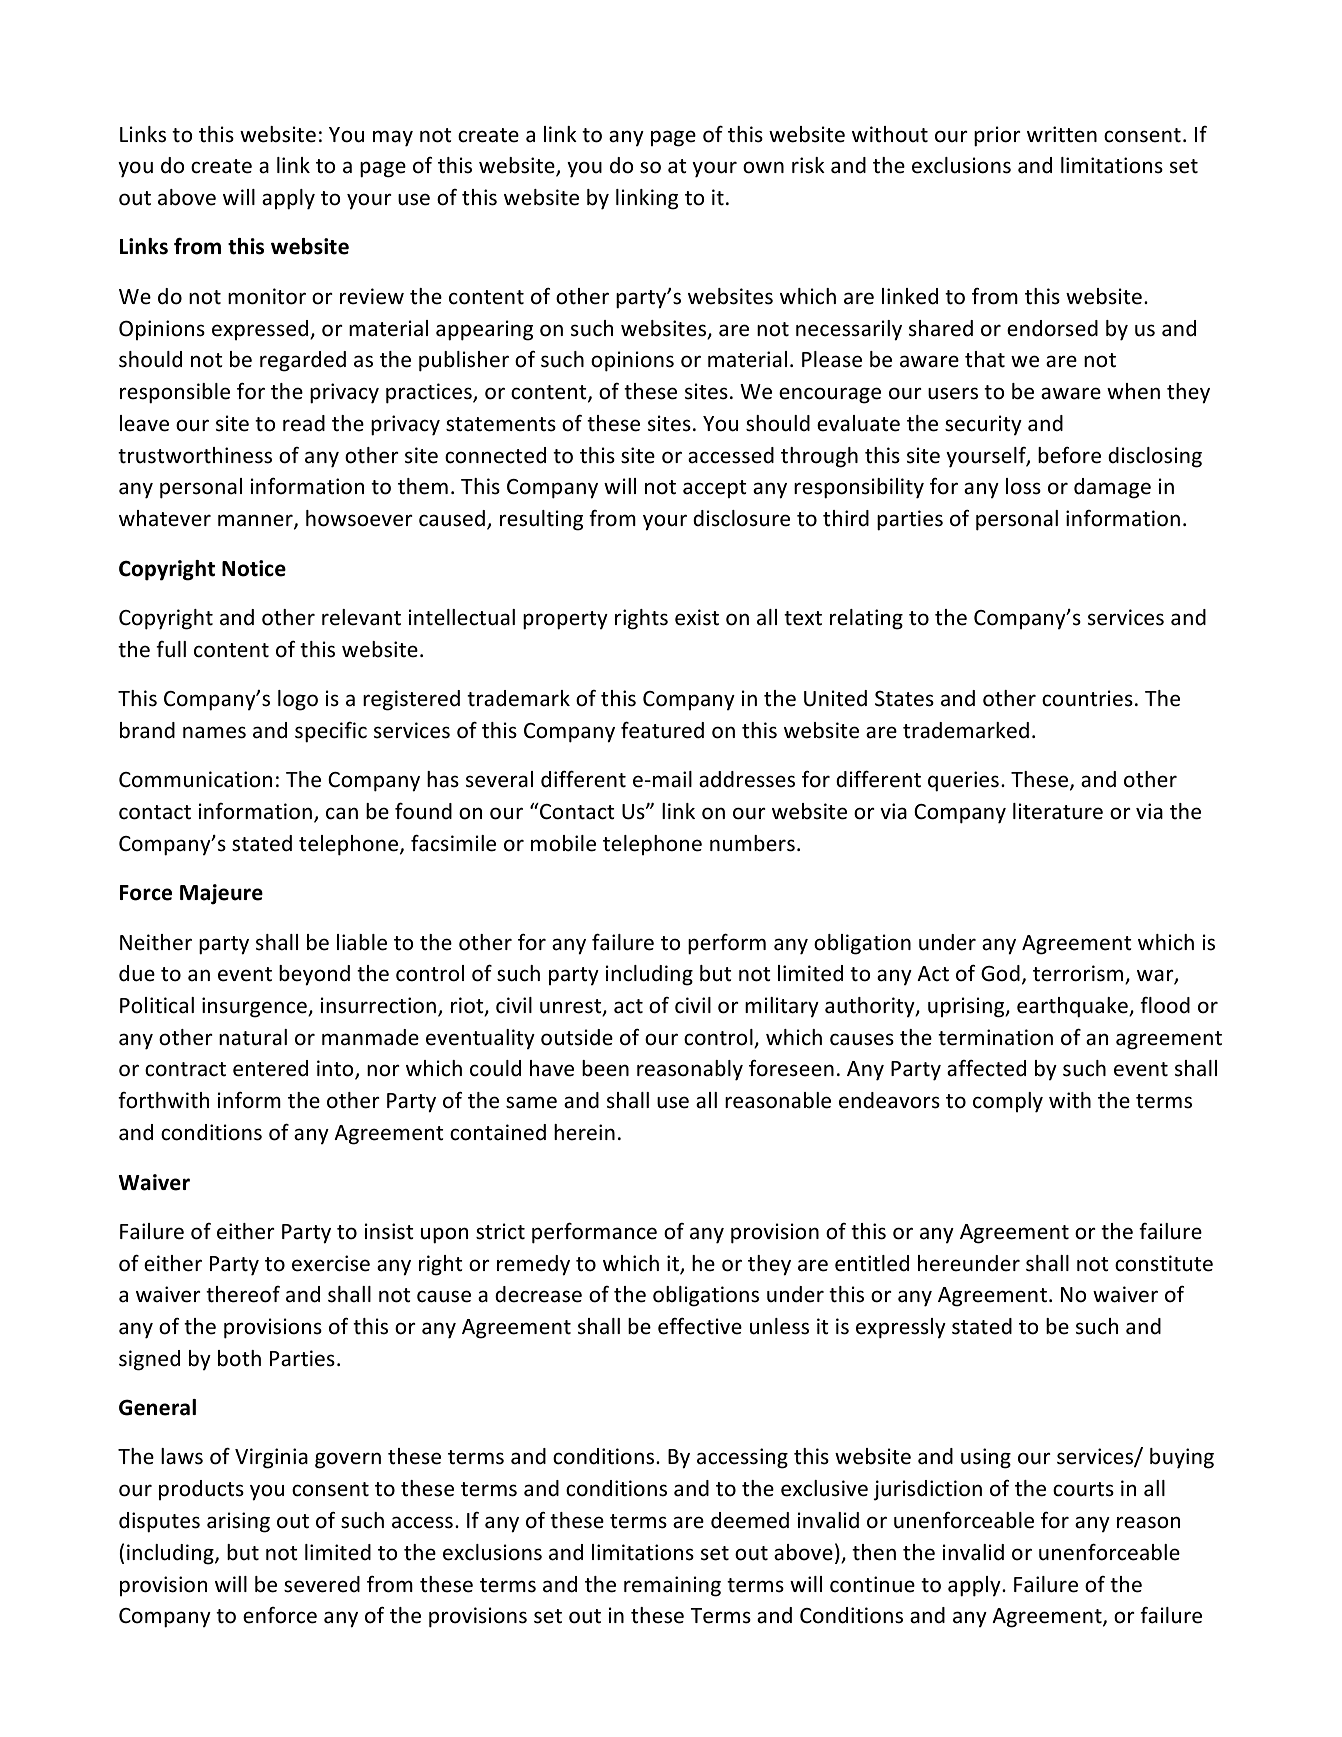 This screenshot has width=1342, height=1737. Describe the element at coordinates (1087, 698) in the screenshot. I see `countries` at that location.
